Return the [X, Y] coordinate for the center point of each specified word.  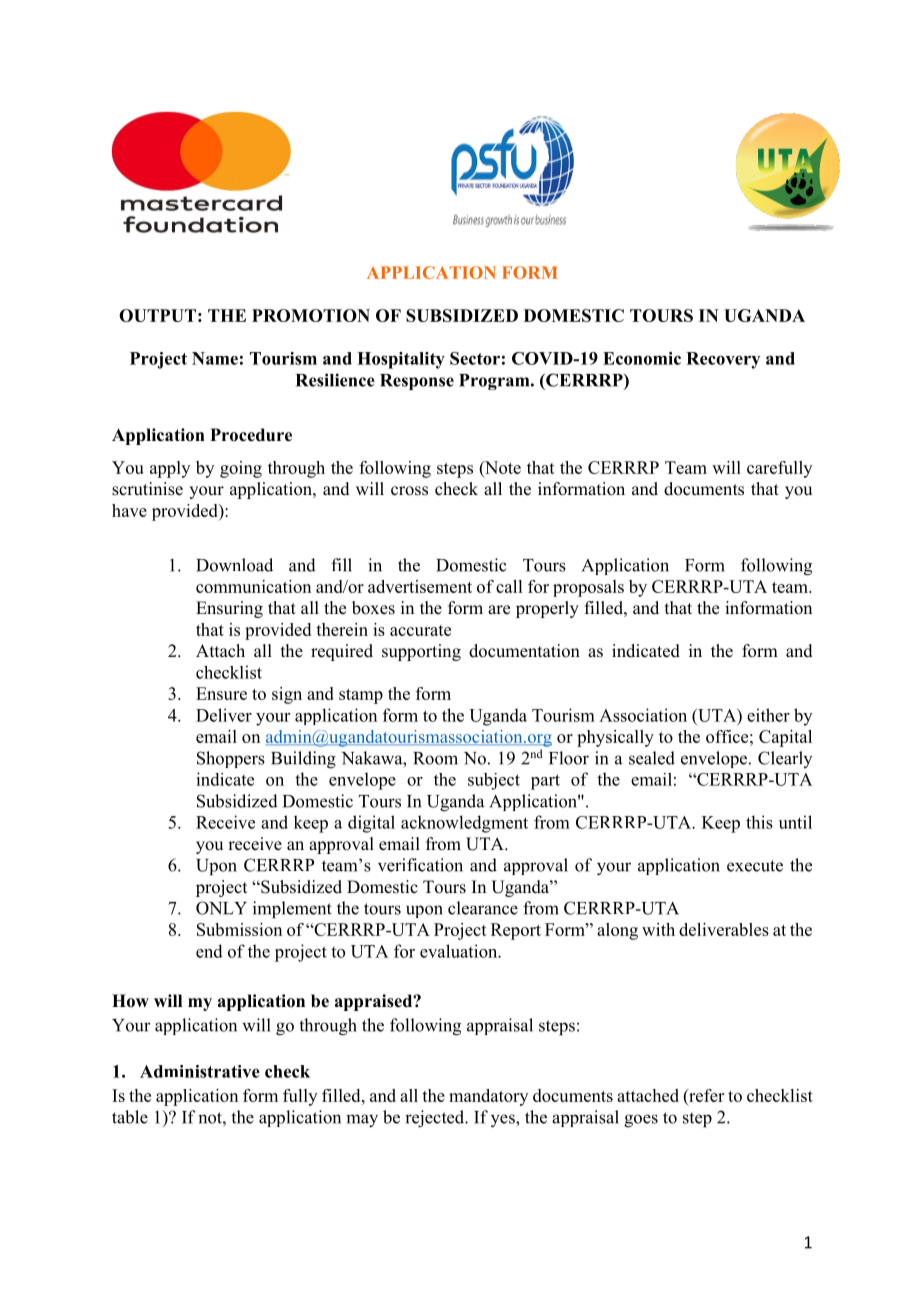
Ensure [221, 693]
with [658, 929]
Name [215, 358]
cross [409, 491]
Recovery [723, 360]
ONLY [221, 908]
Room [435, 758]
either [768, 715]
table [130, 1117]
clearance [483, 908]
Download [234, 565]
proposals [588, 588]
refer [705, 1095]
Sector [475, 358]
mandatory [488, 1097]
